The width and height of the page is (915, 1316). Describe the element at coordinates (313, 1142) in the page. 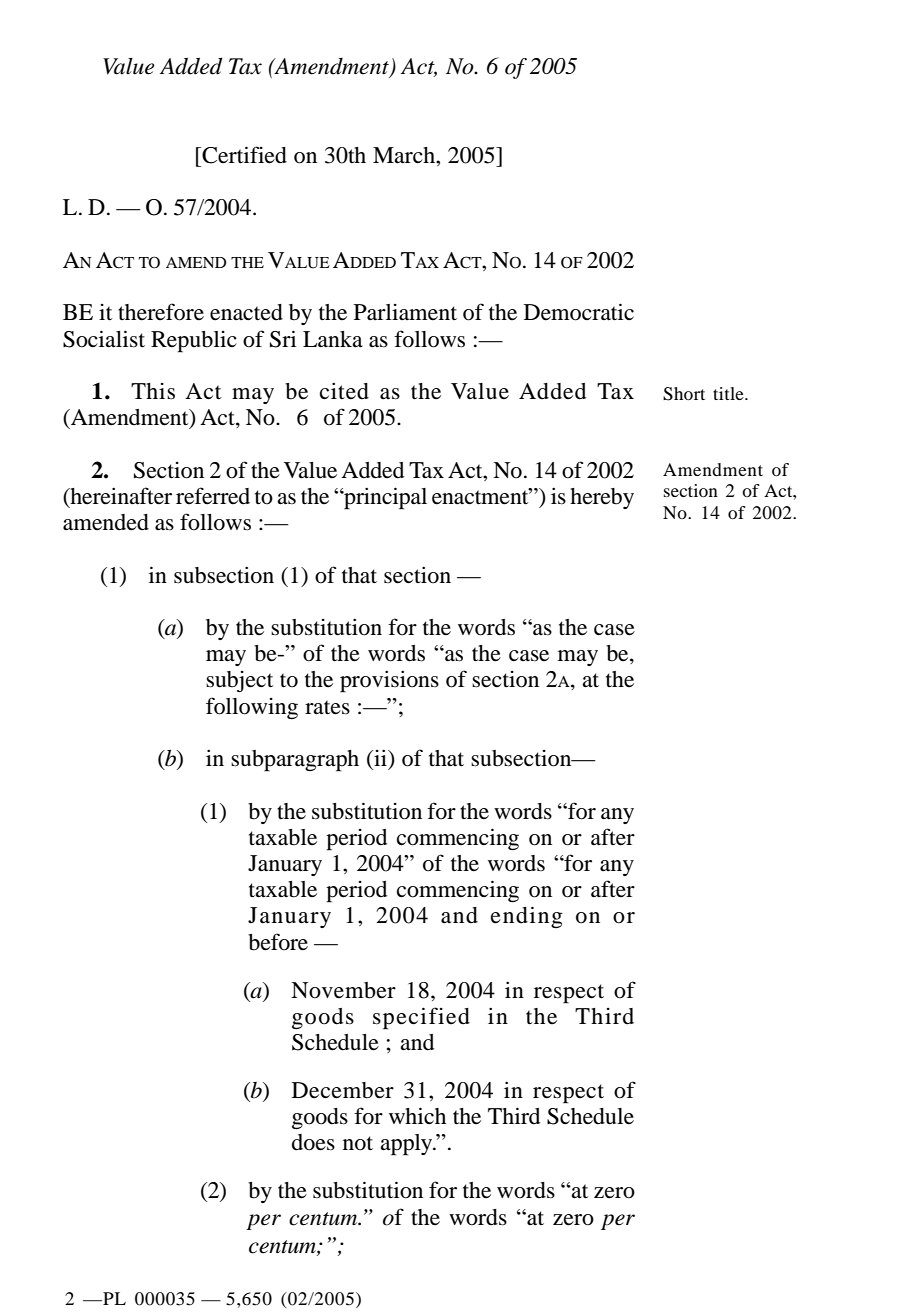

I see `does` at that location.
